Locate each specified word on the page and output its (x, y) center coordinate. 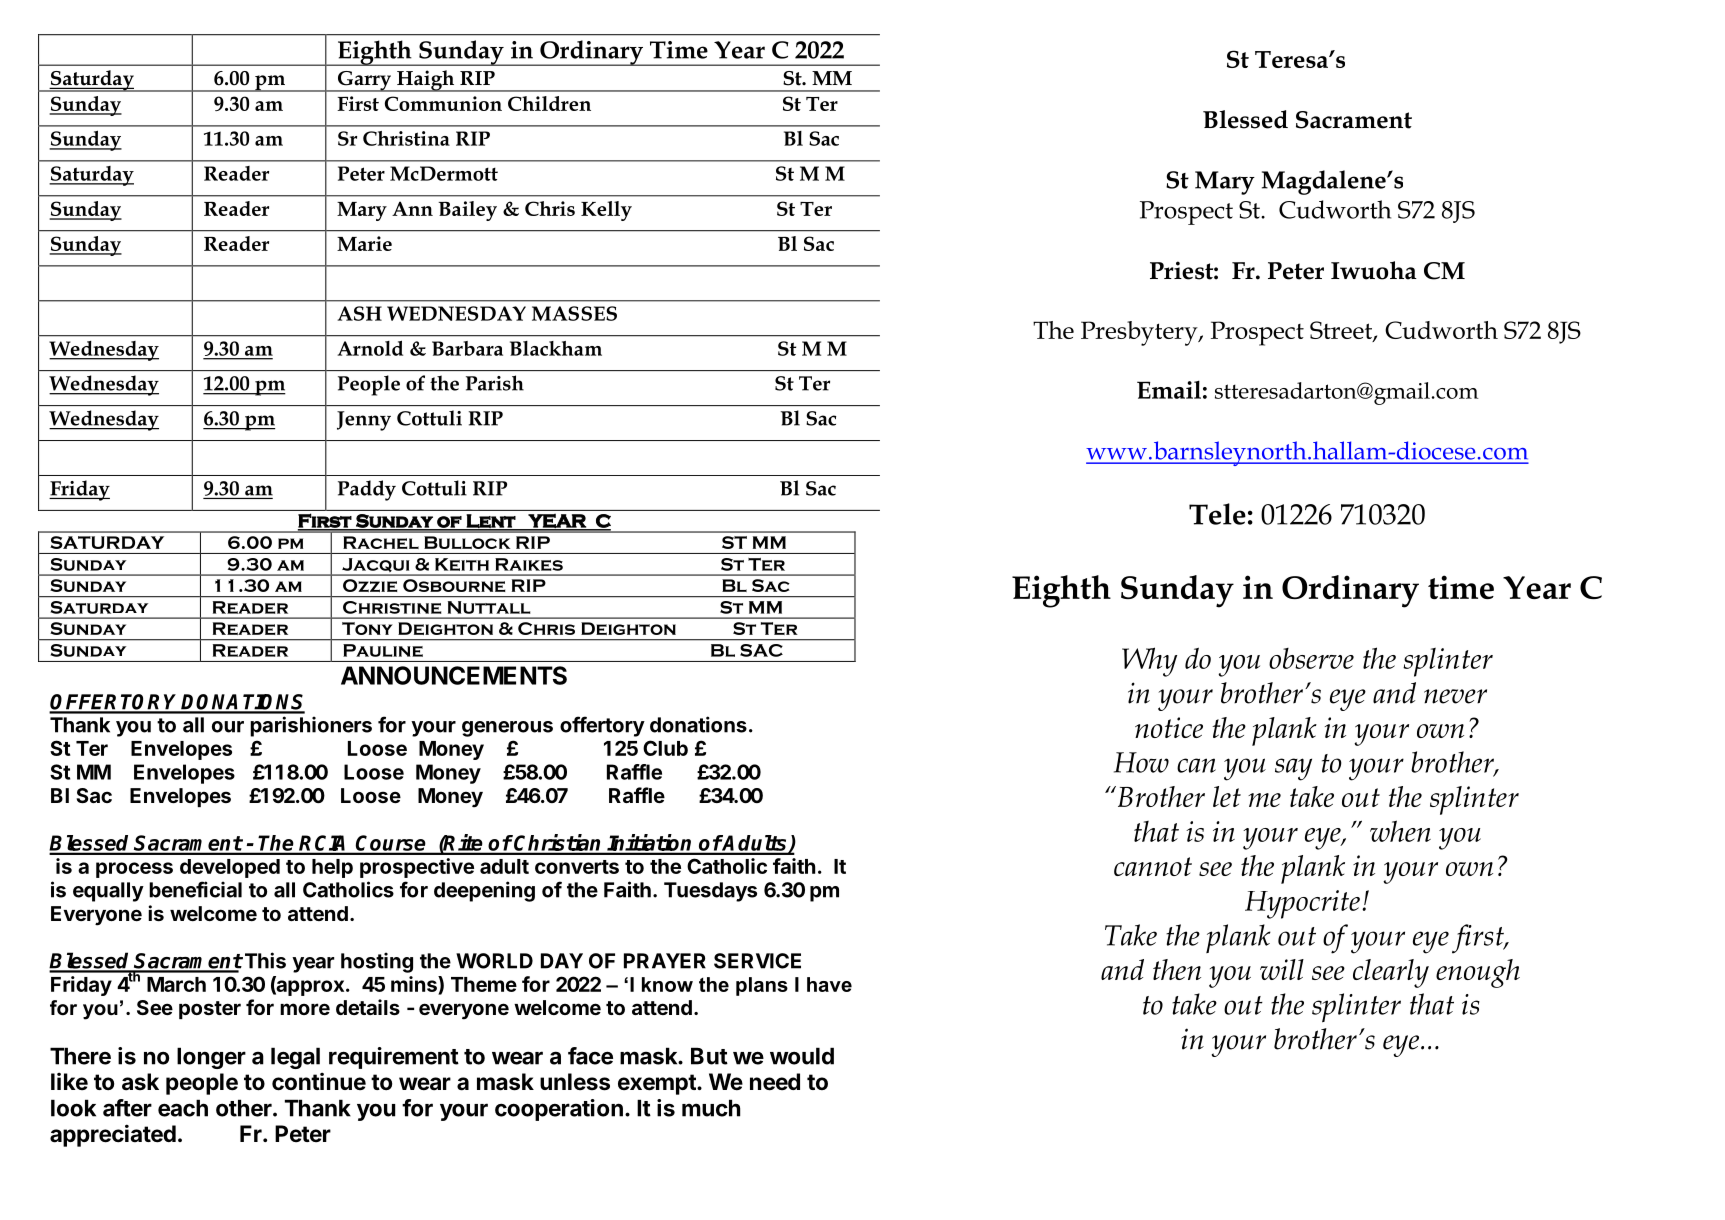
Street (1342, 331)
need (775, 1082)
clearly (1391, 973)
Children (549, 103)
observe (1311, 658)
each (183, 1108)
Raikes (529, 564)
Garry (364, 81)
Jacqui (376, 566)
